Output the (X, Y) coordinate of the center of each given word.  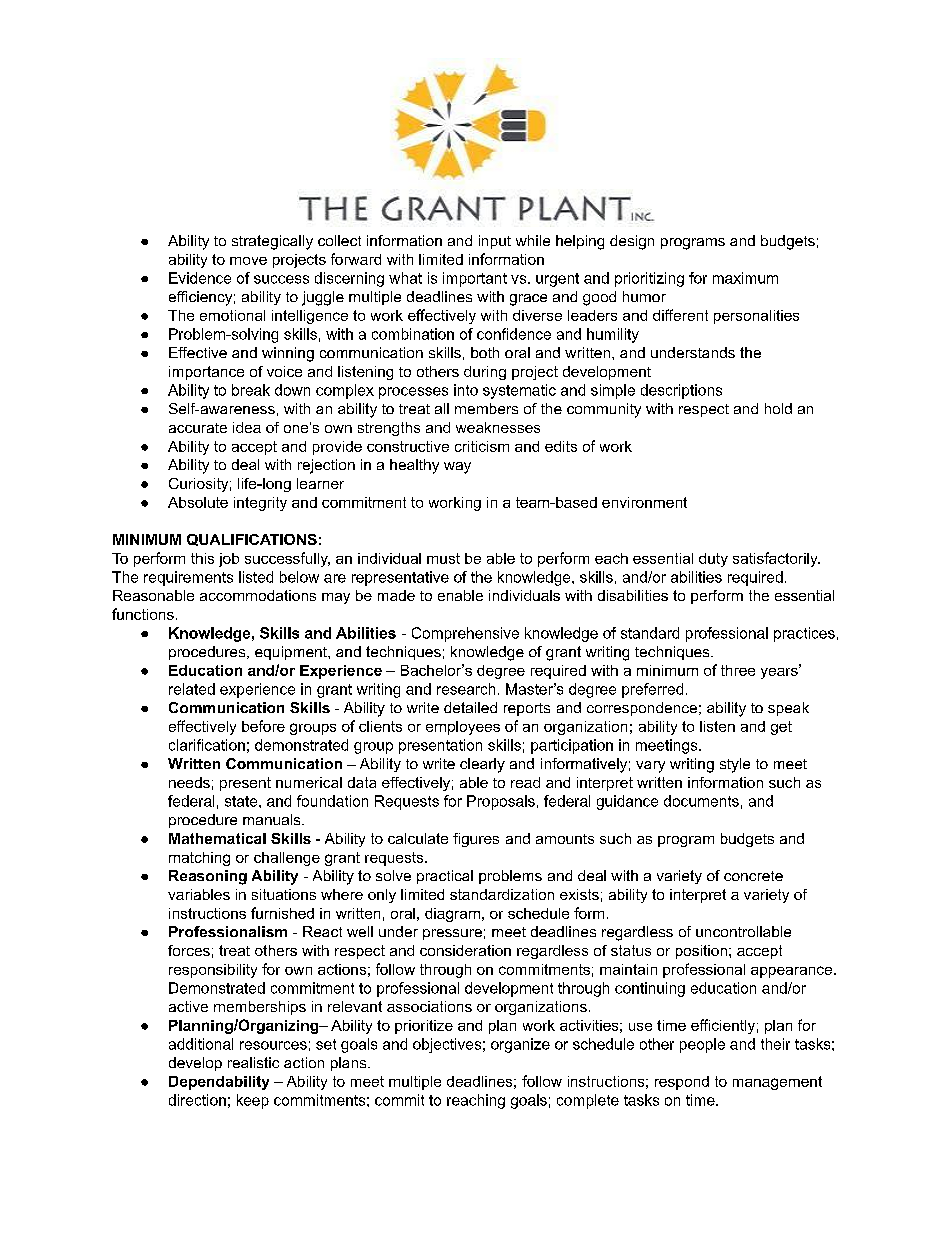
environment (644, 502)
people (702, 1045)
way (457, 468)
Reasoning (208, 877)
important (475, 279)
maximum (745, 278)
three (738, 670)
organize (520, 1045)
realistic (253, 1062)
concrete (753, 876)
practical (445, 877)
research (466, 689)
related (192, 689)
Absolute (198, 502)
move (248, 261)
